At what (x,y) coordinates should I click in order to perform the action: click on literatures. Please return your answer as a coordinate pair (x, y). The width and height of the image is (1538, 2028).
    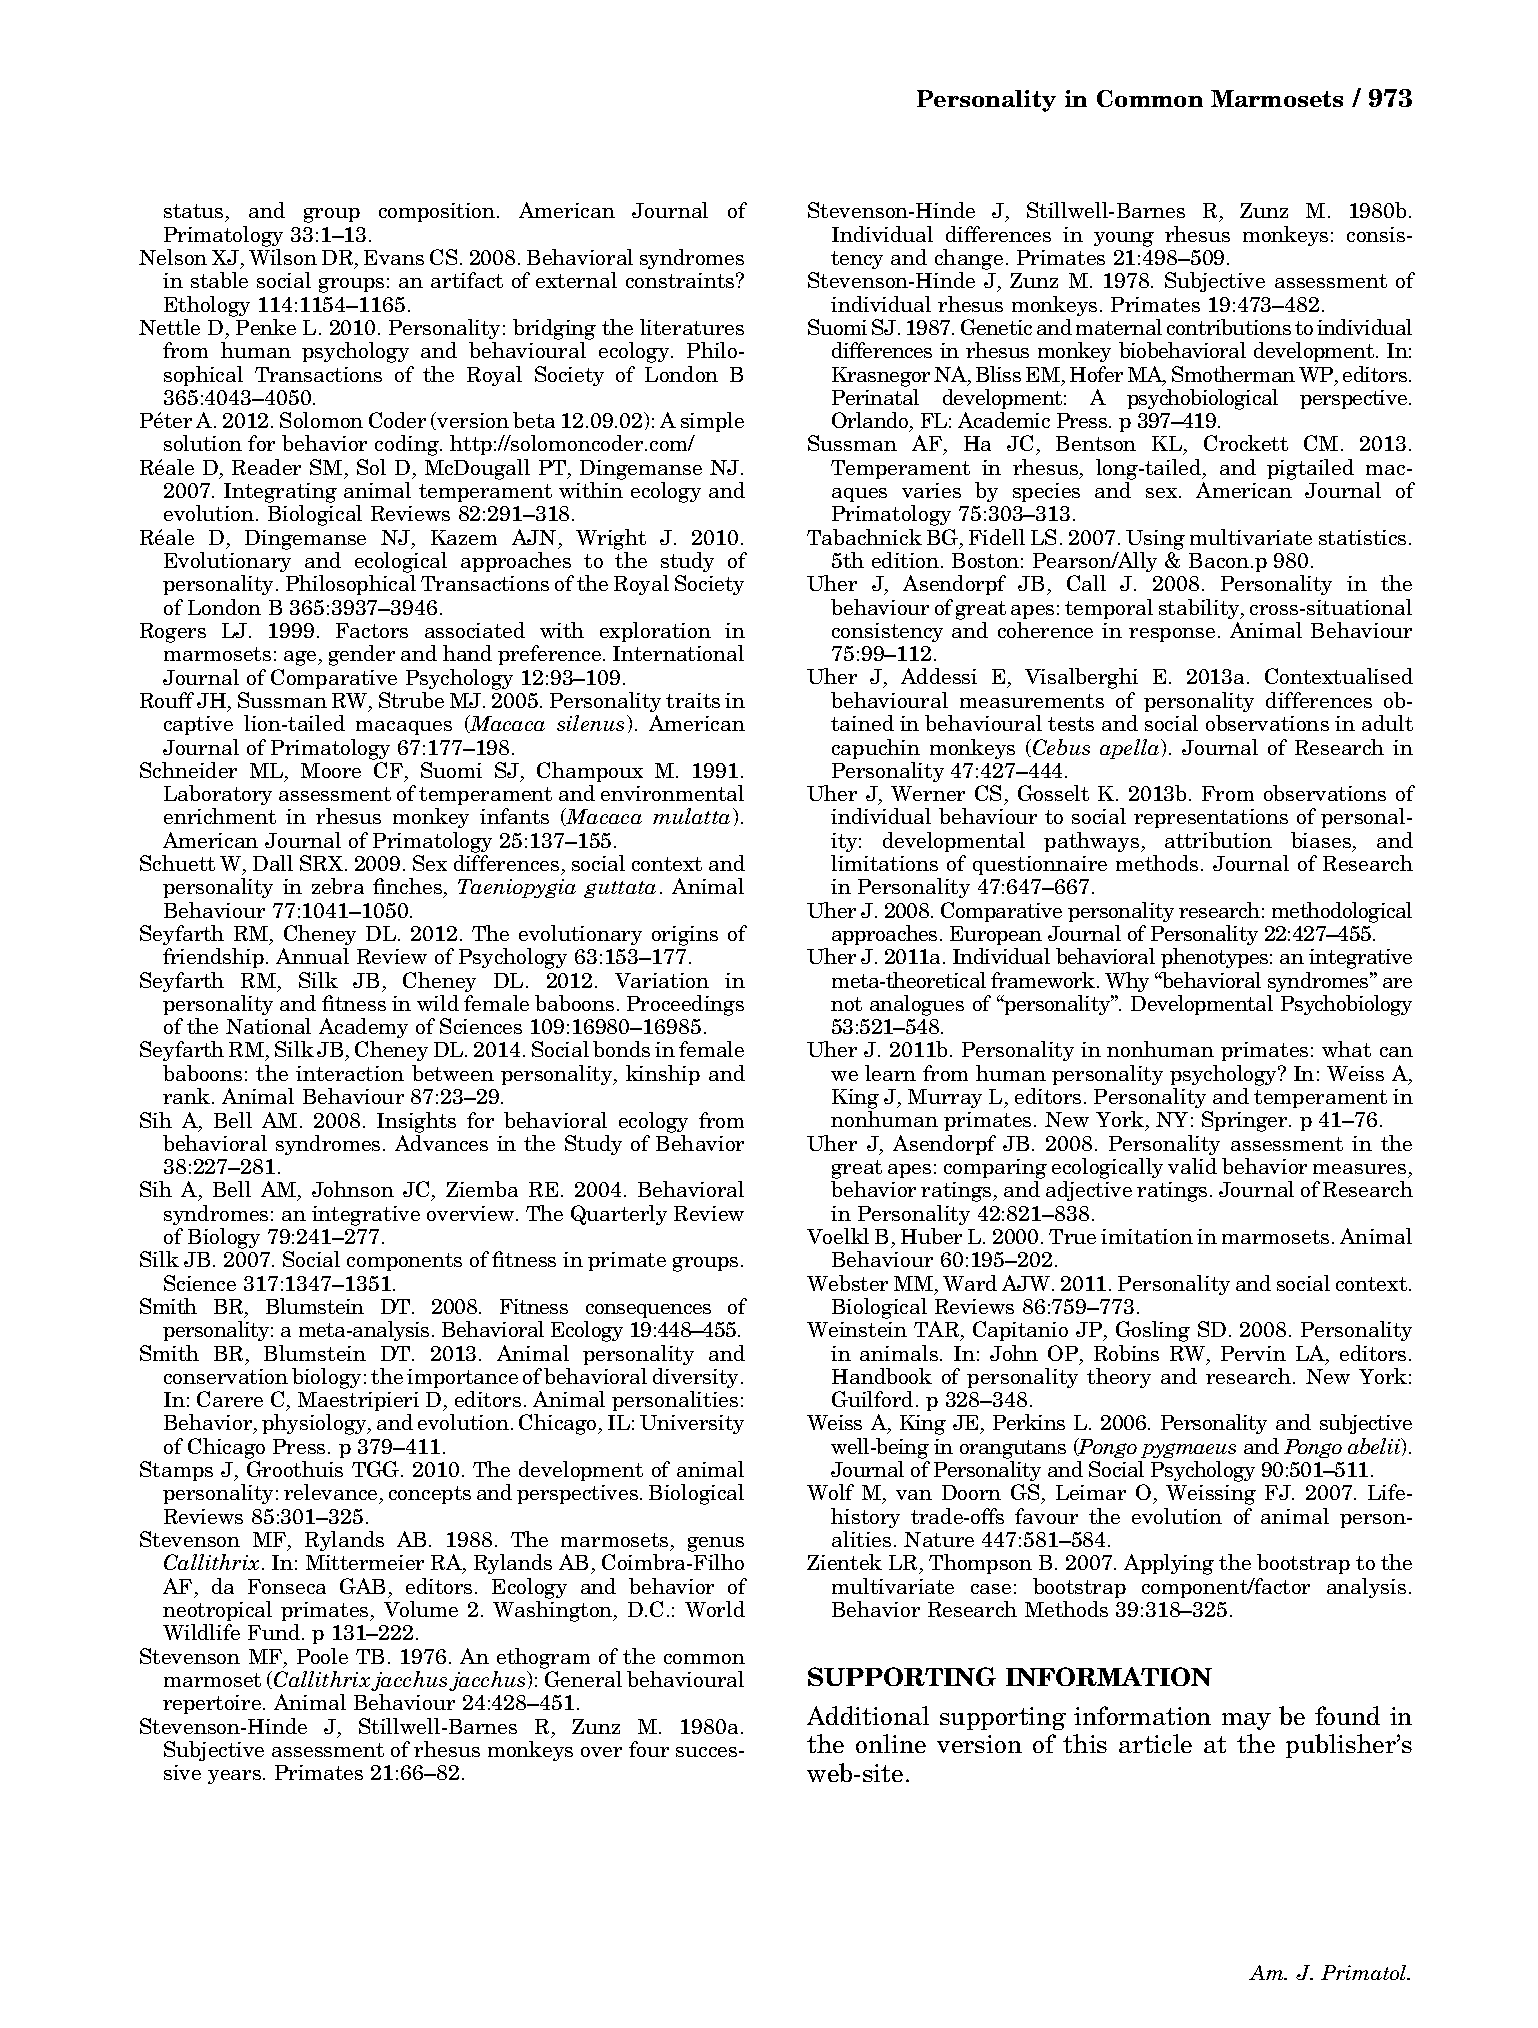
    Looking at the image, I should click on (692, 327).
